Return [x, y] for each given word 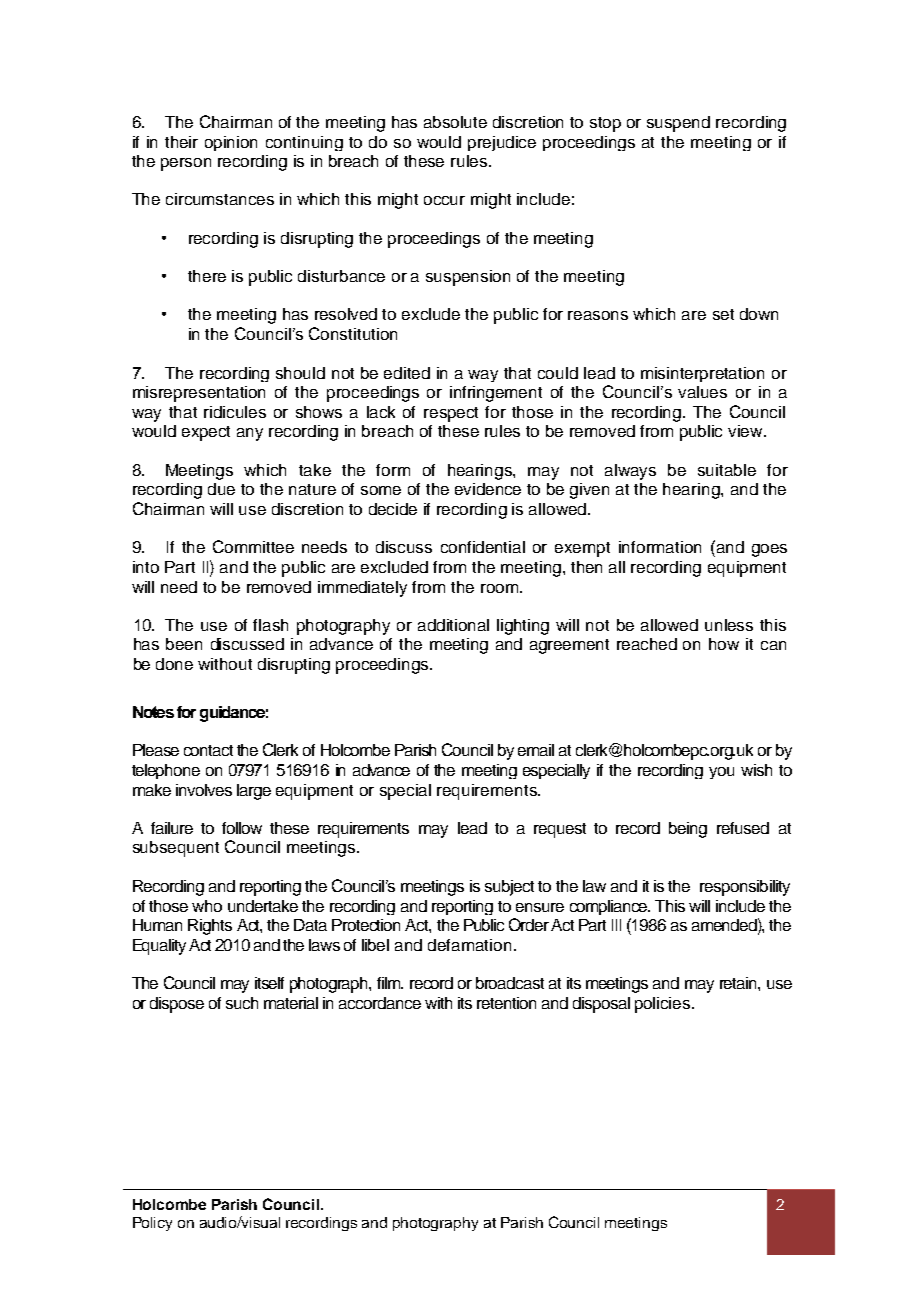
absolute [455, 122]
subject [509, 888]
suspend [678, 124]
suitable [727, 470]
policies [664, 1005]
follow [242, 828]
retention [506, 1003]
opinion [231, 143]
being [688, 830]
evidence [488, 489]
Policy [152, 1224]
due [221, 489]
